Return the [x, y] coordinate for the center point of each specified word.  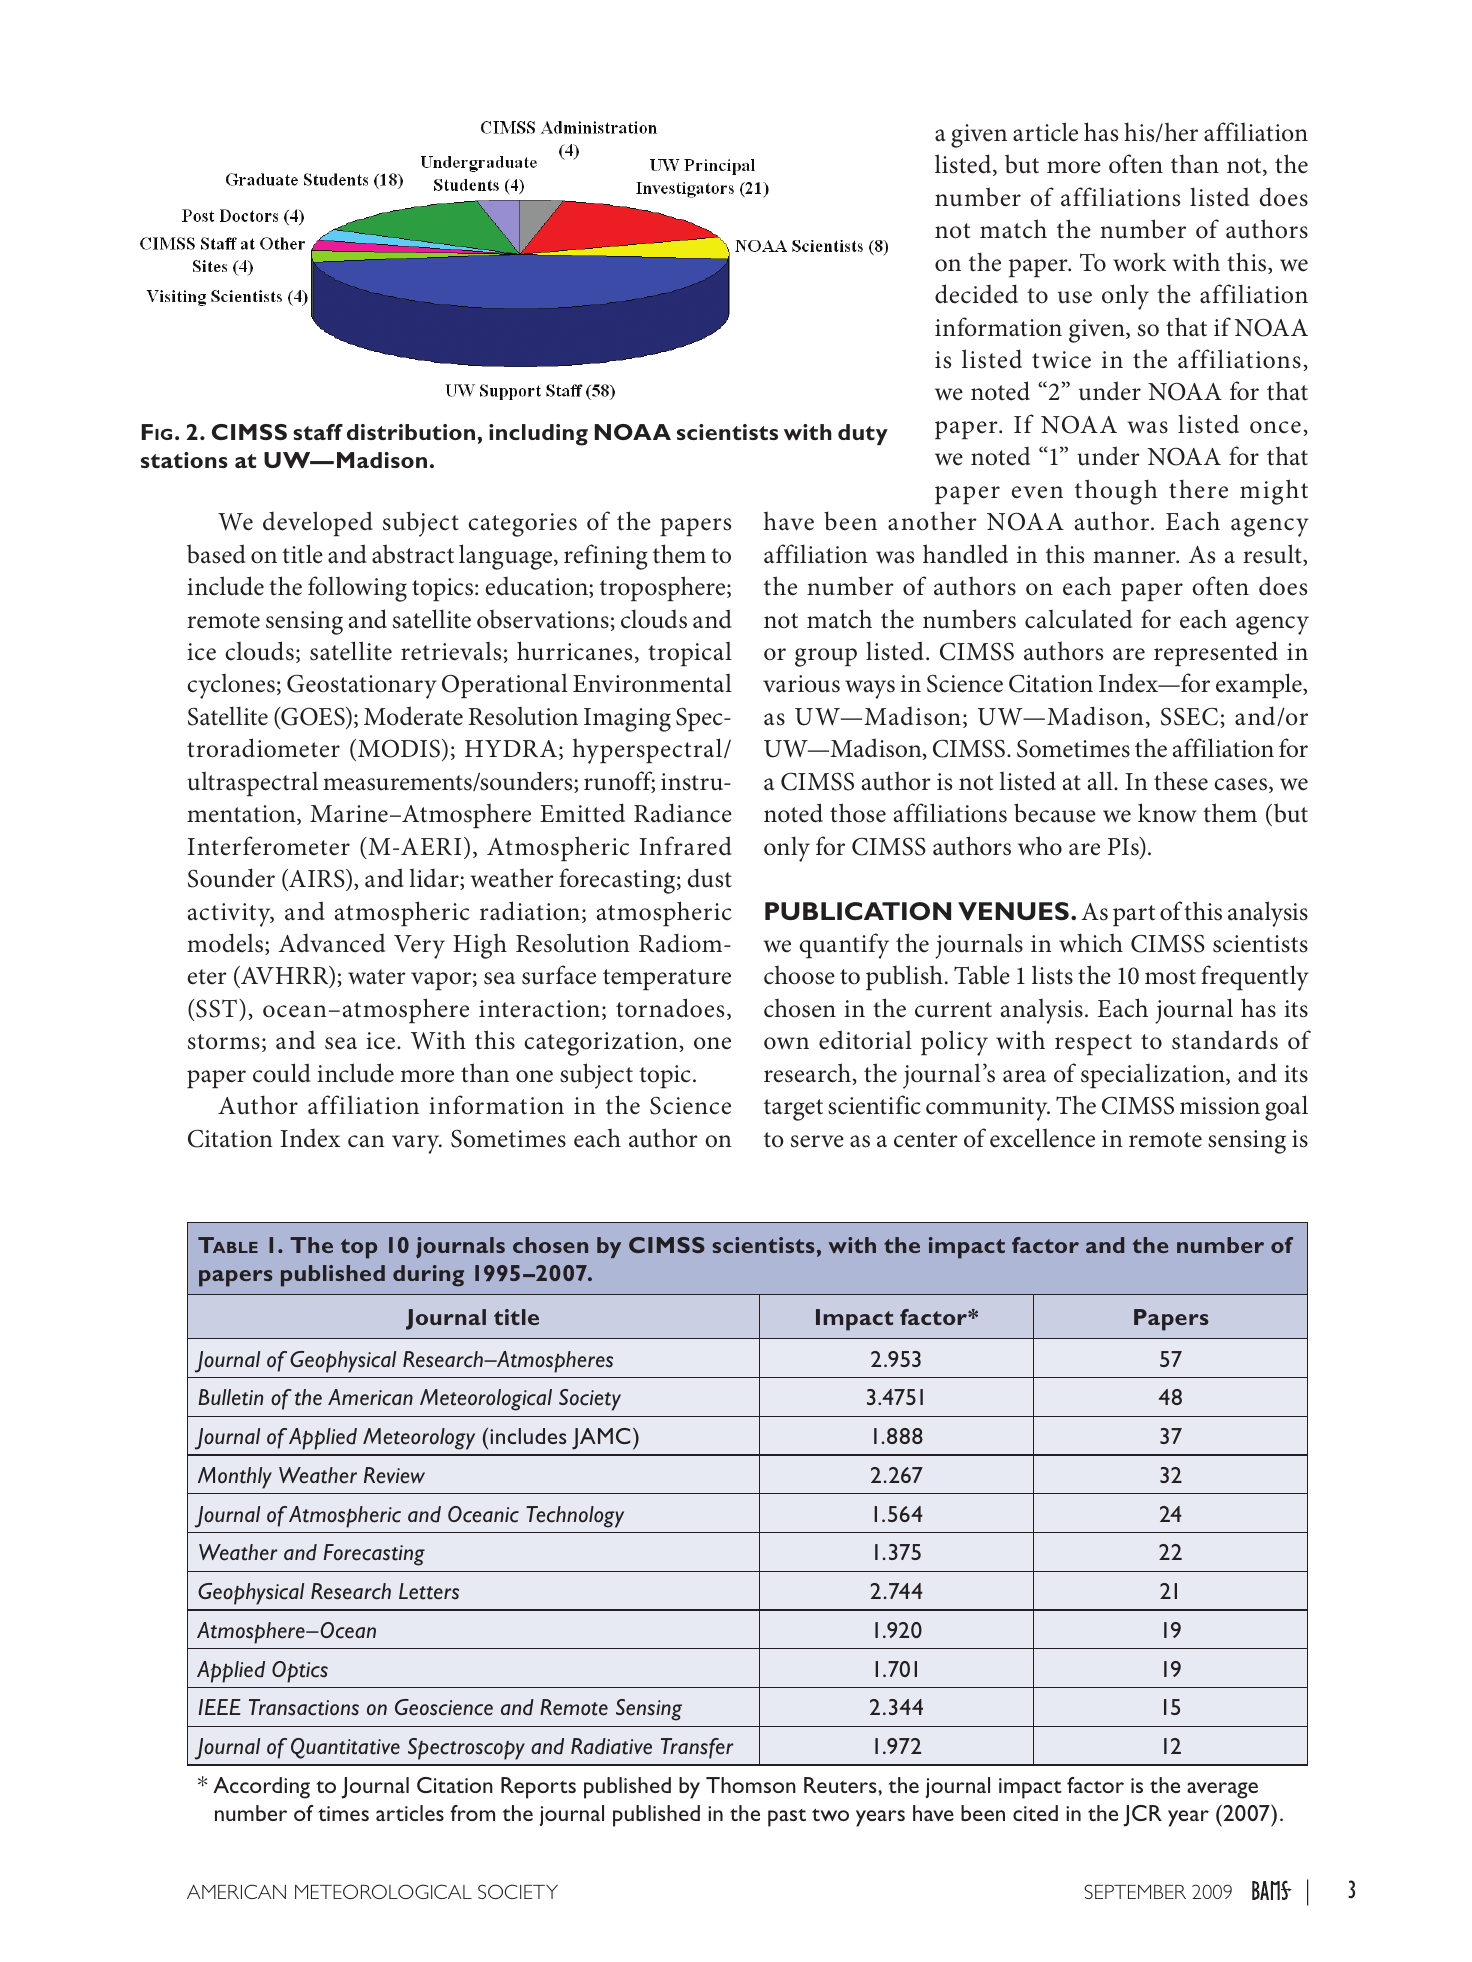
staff [318, 432]
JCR [1142, 1816]
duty [863, 434]
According [261, 1788]
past [787, 1818]
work [1139, 262]
